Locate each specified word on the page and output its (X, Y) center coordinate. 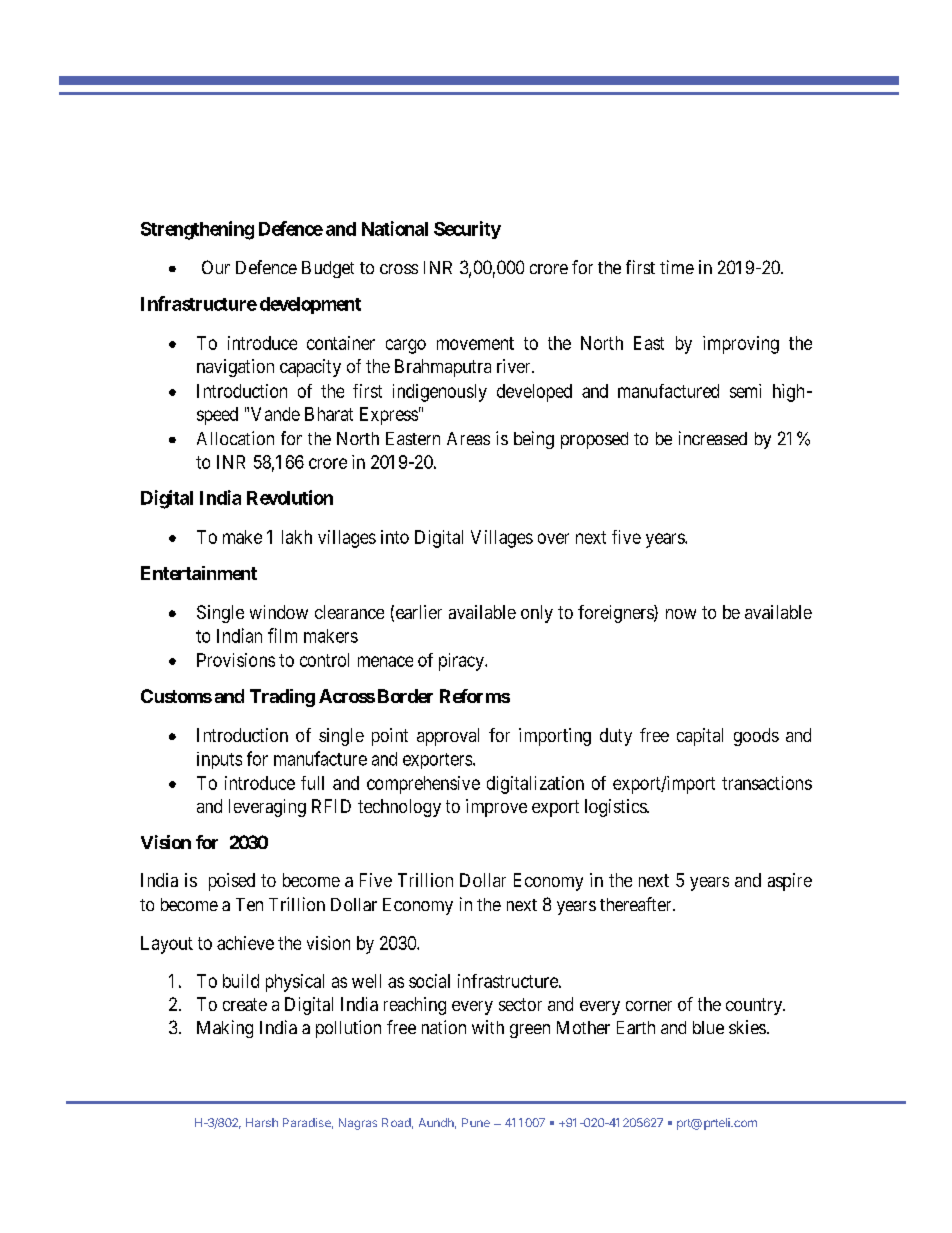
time (677, 267)
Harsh (262, 1122)
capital (700, 737)
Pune (476, 1122)
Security (467, 230)
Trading (282, 698)
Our (216, 267)
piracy (462, 662)
